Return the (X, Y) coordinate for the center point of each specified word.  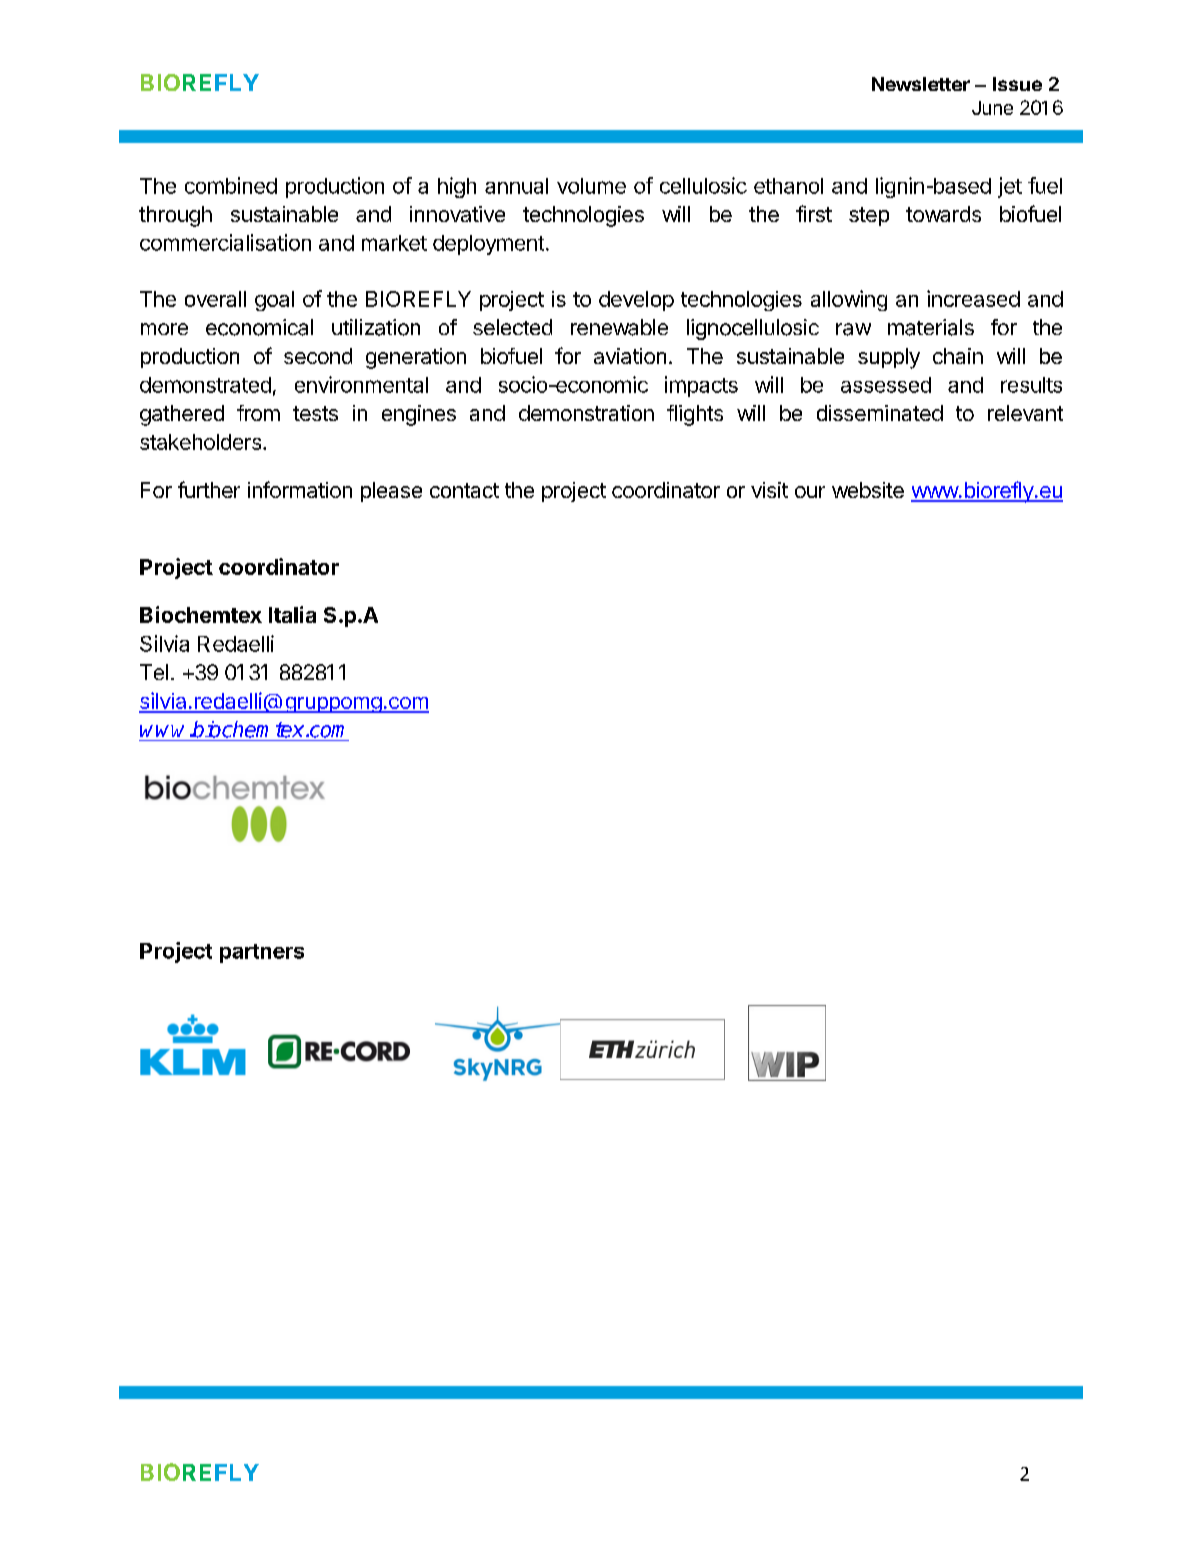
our (810, 492)
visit (769, 490)
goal (274, 301)
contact (464, 490)
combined (231, 185)
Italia (292, 614)
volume (591, 186)
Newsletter (921, 84)
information (300, 489)
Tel (154, 672)
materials (931, 327)
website (868, 490)
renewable (619, 327)
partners (262, 953)
